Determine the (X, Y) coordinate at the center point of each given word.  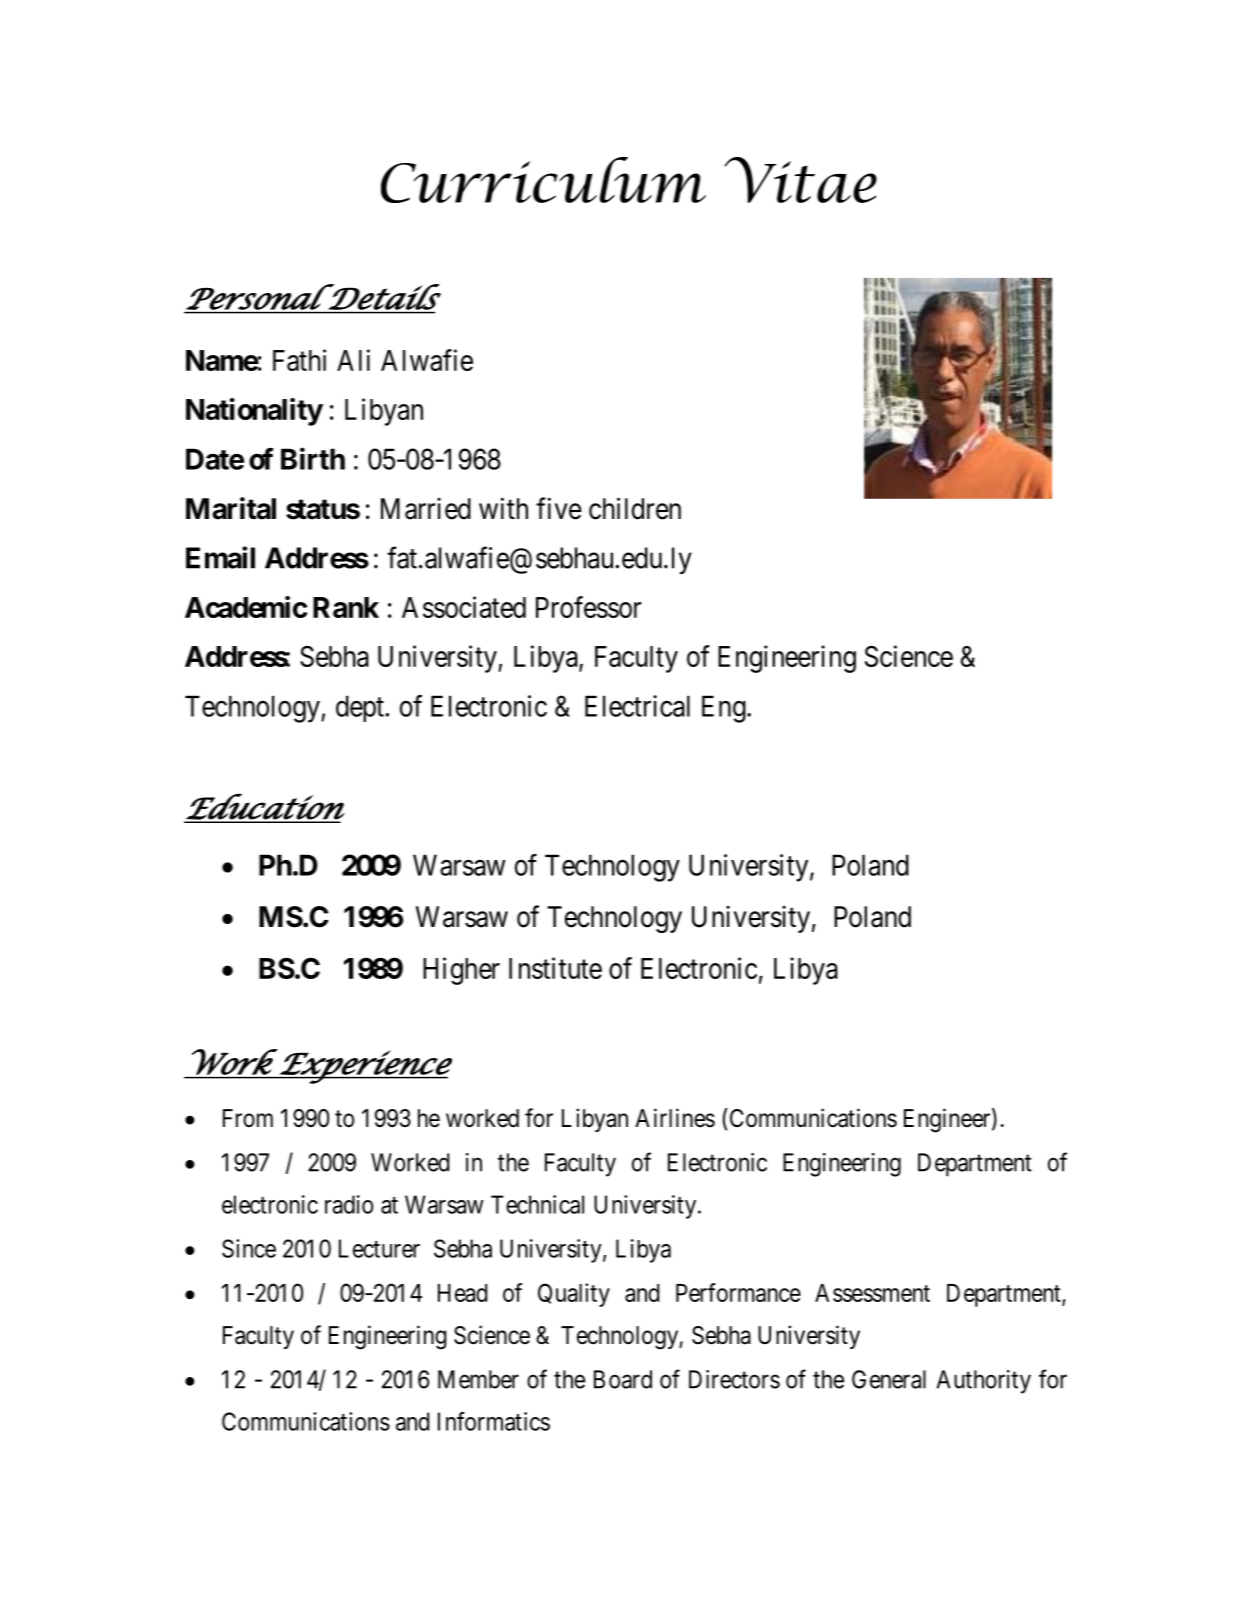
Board (623, 1379)
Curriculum (543, 180)
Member (478, 1379)
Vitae (800, 180)
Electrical (637, 706)
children (635, 508)
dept (360, 708)
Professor (589, 607)
